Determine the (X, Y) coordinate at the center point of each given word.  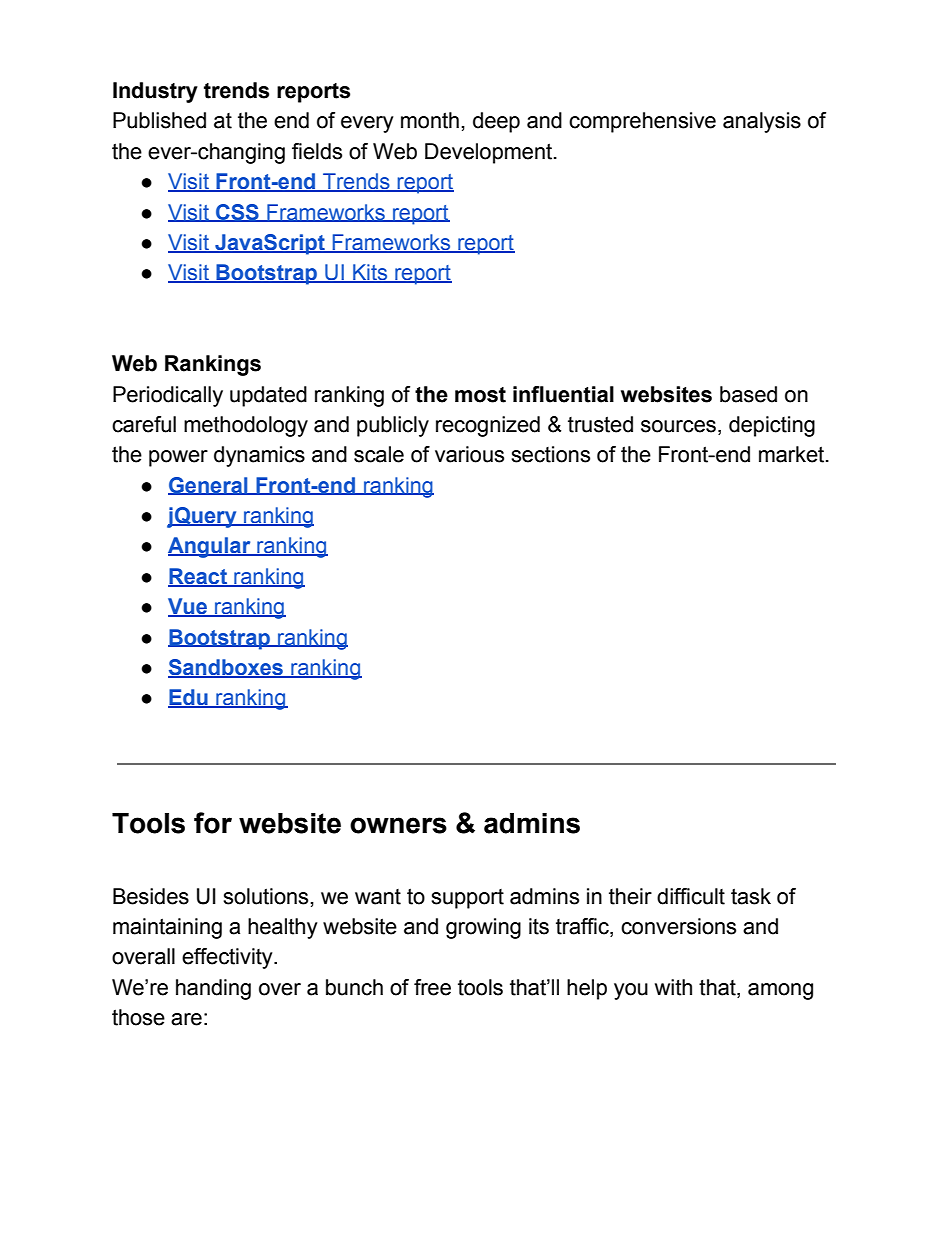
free (432, 987)
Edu (189, 698)
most (480, 395)
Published (159, 120)
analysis (762, 122)
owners (398, 825)
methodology (246, 426)
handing (213, 989)
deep (496, 122)
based (748, 394)
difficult (691, 896)
